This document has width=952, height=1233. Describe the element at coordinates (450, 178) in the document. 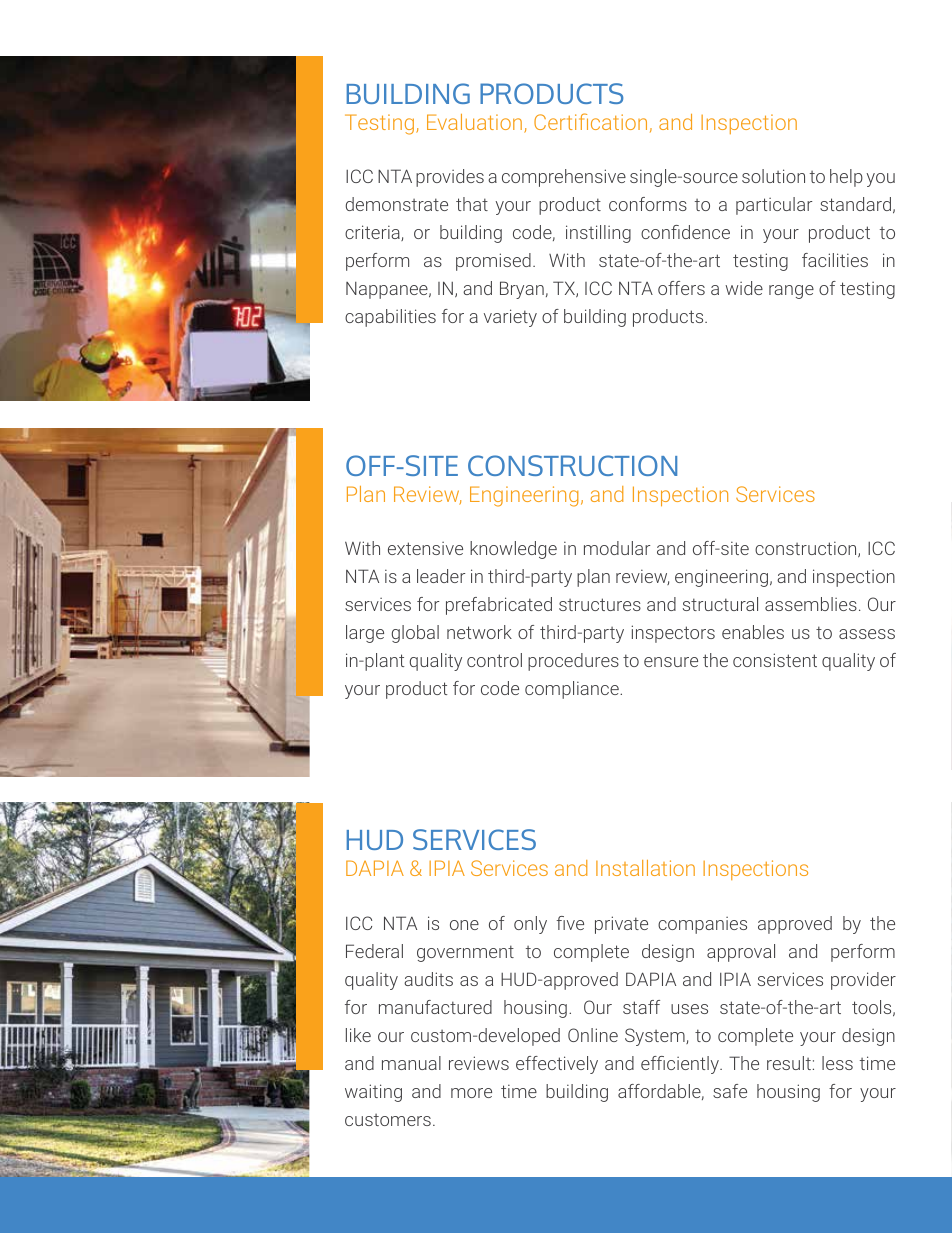

I see `provides` at that location.
